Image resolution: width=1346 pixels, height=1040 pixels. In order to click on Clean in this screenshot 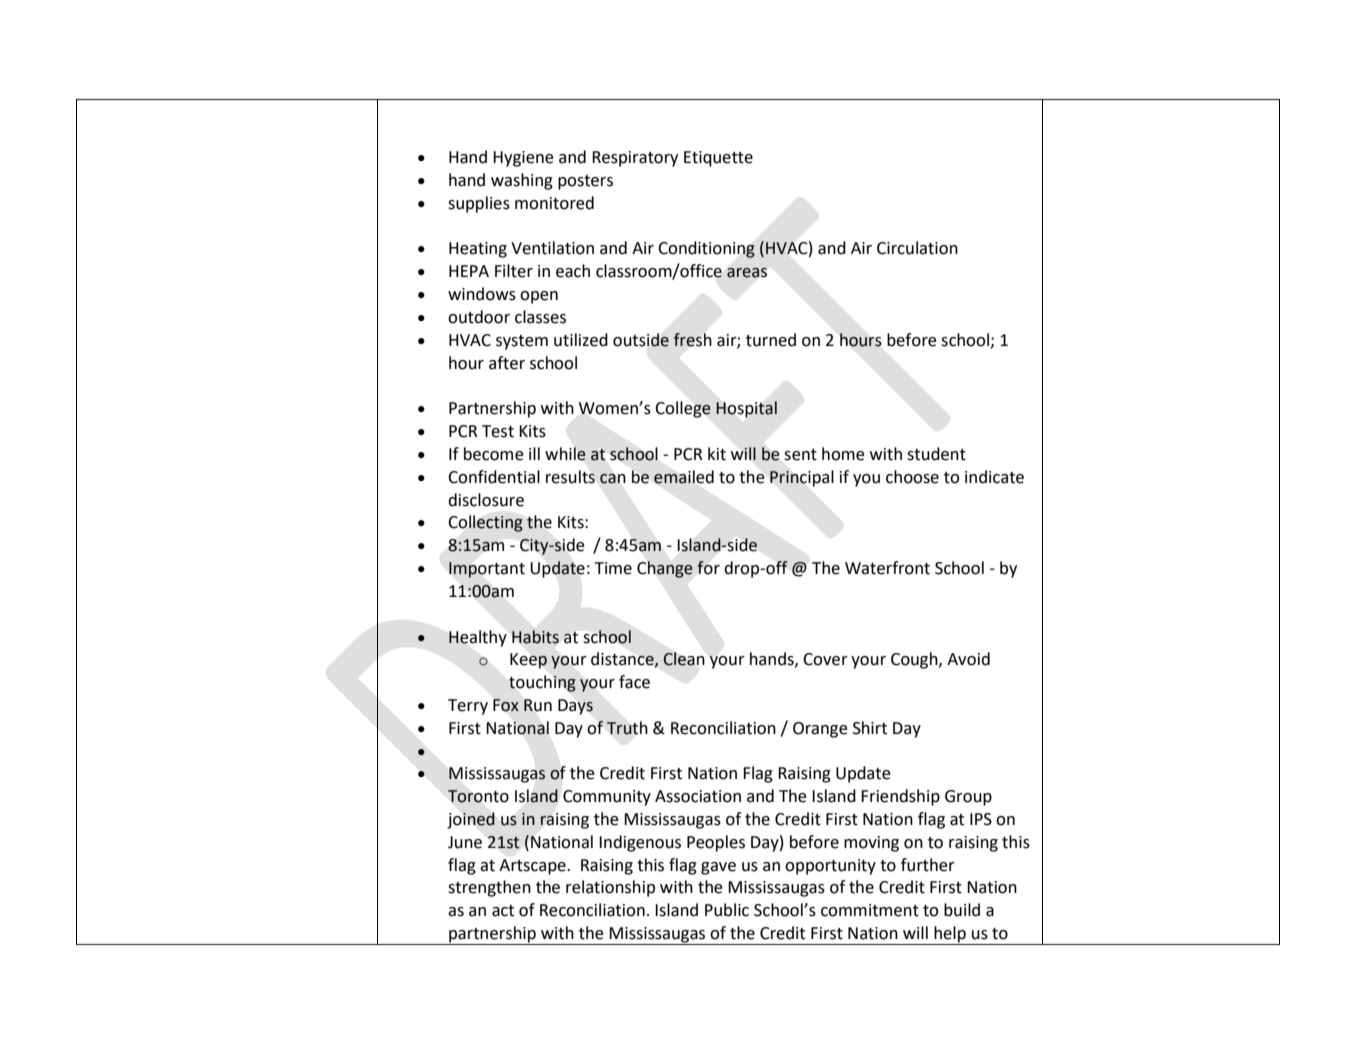, I will do `click(683, 659)`.
